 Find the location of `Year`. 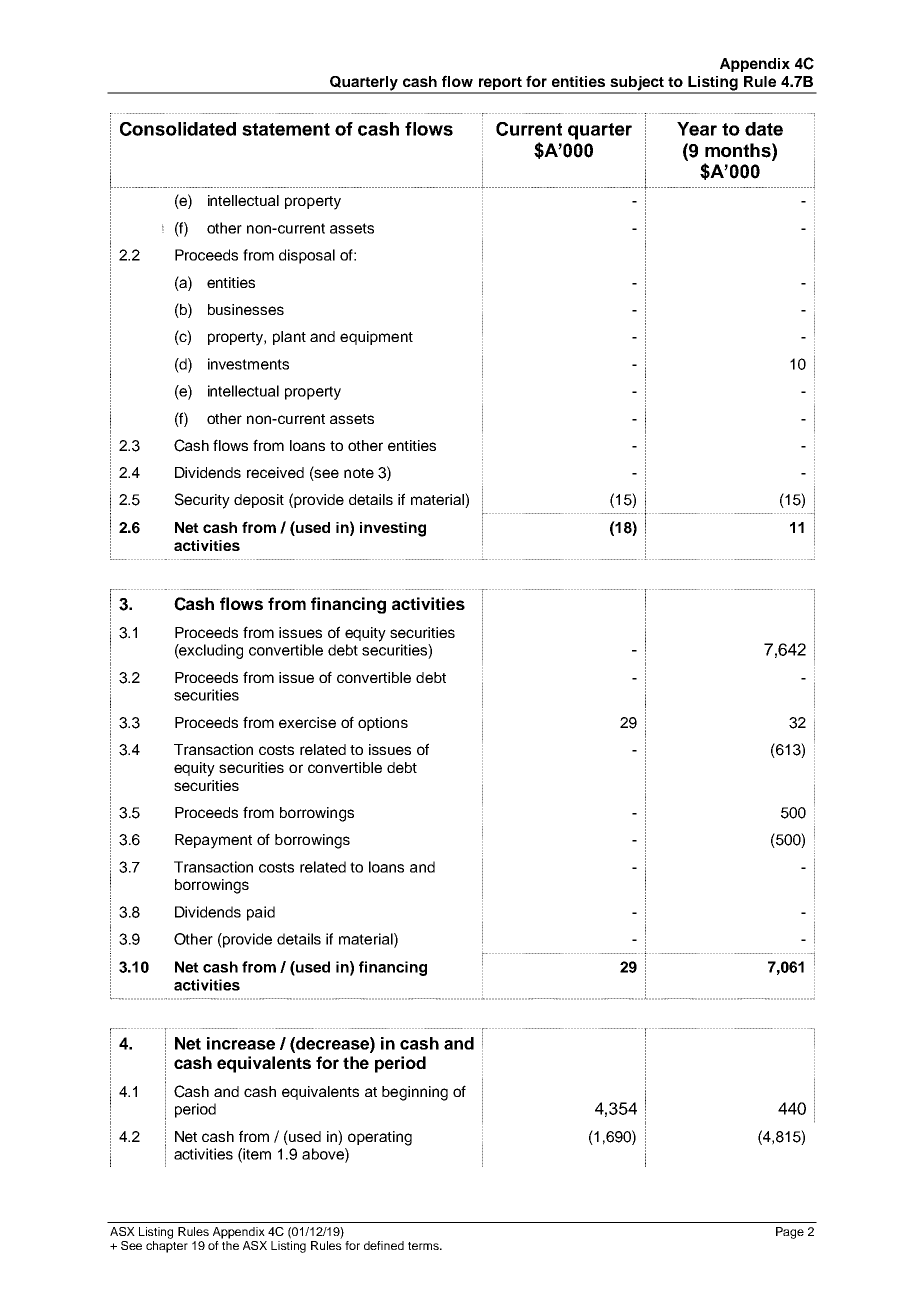

Year is located at coordinates (697, 129).
